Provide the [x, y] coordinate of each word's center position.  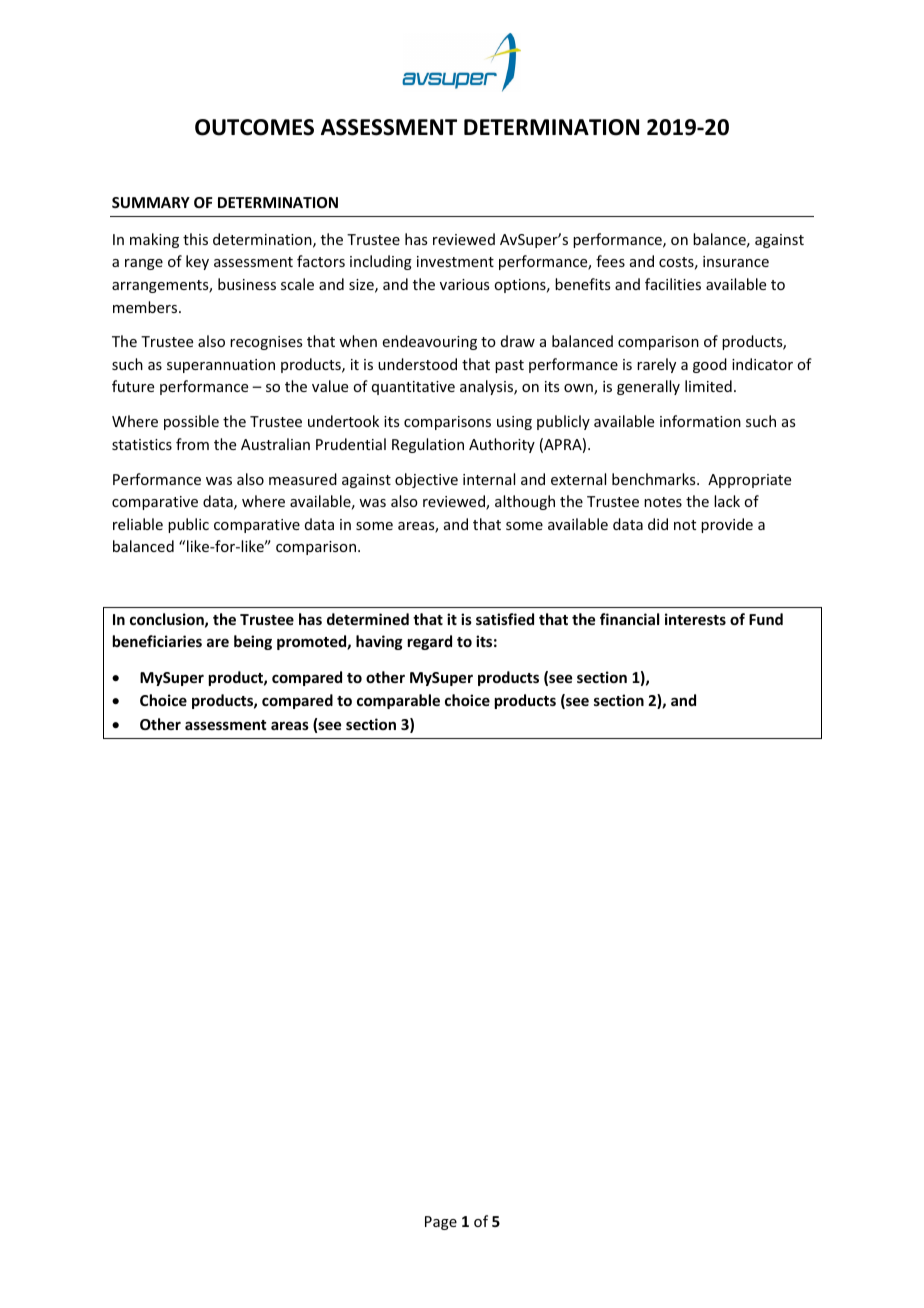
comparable [398, 701]
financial [629, 619]
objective [426, 480]
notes [663, 502]
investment [455, 261]
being [253, 642]
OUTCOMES [254, 127]
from [192, 444]
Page [441, 1223]
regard [430, 642]
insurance [736, 261]
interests [695, 619]
